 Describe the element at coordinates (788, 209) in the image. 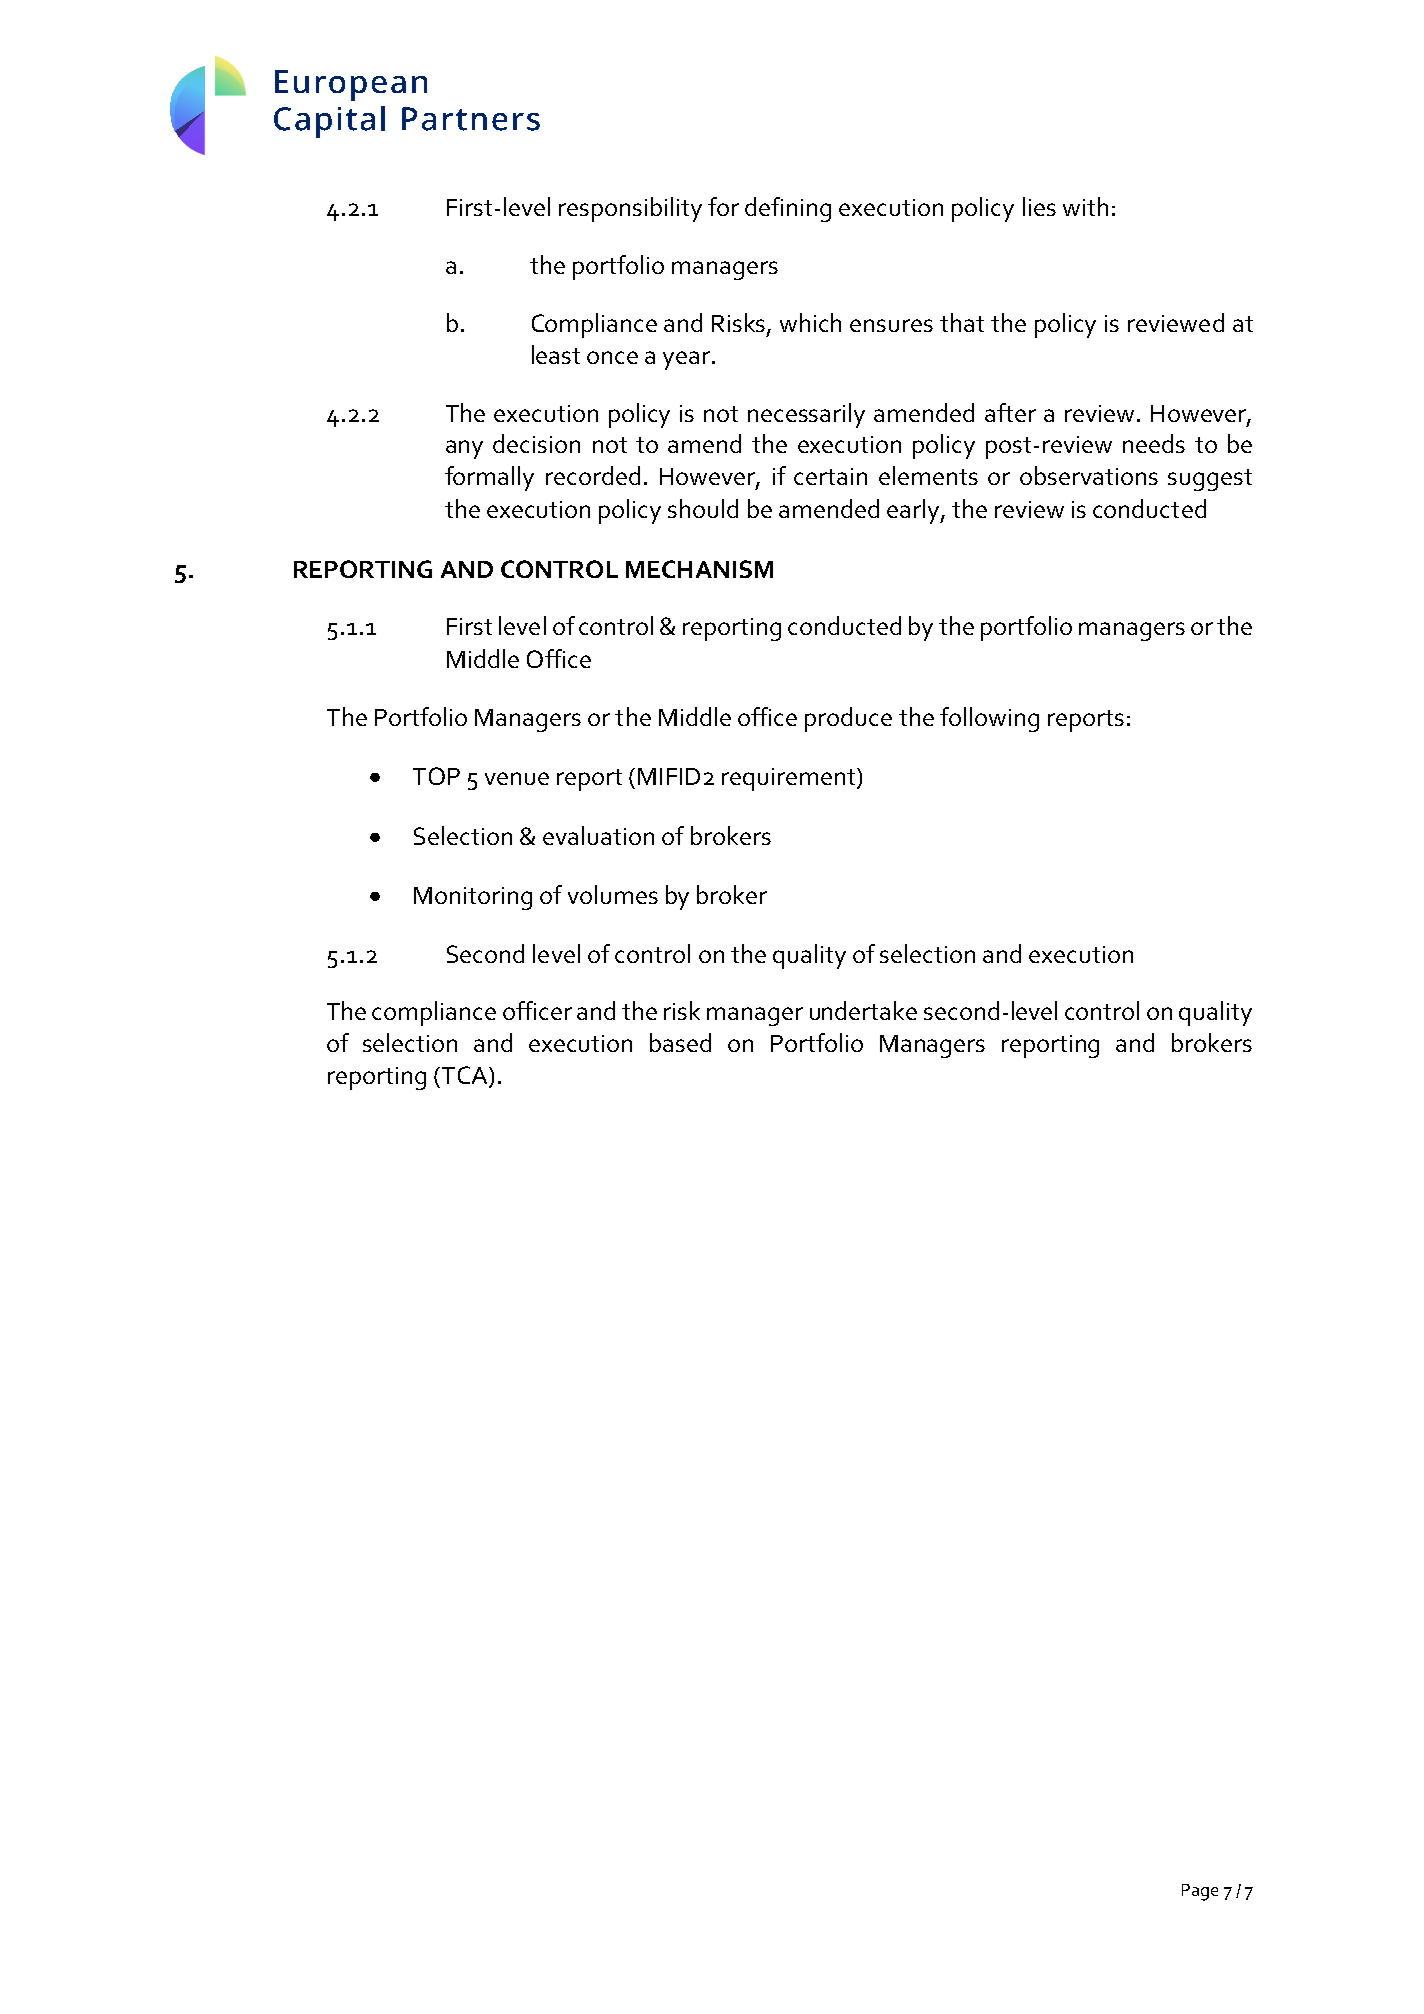

I see `defining` at that location.
